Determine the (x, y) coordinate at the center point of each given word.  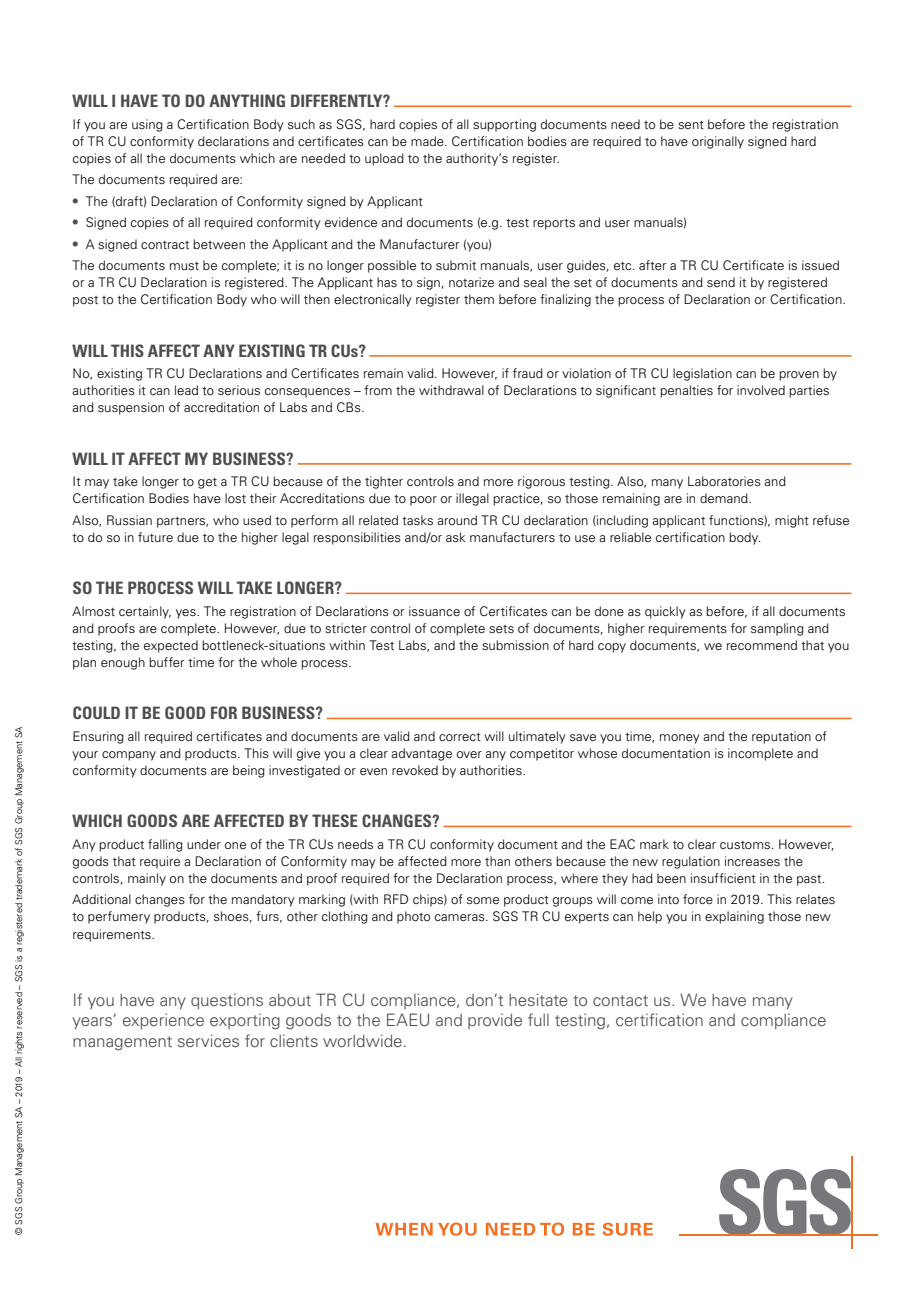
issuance (434, 611)
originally (718, 142)
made (428, 141)
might (792, 521)
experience (163, 1021)
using (147, 125)
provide (495, 1021)
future (155, 537)
